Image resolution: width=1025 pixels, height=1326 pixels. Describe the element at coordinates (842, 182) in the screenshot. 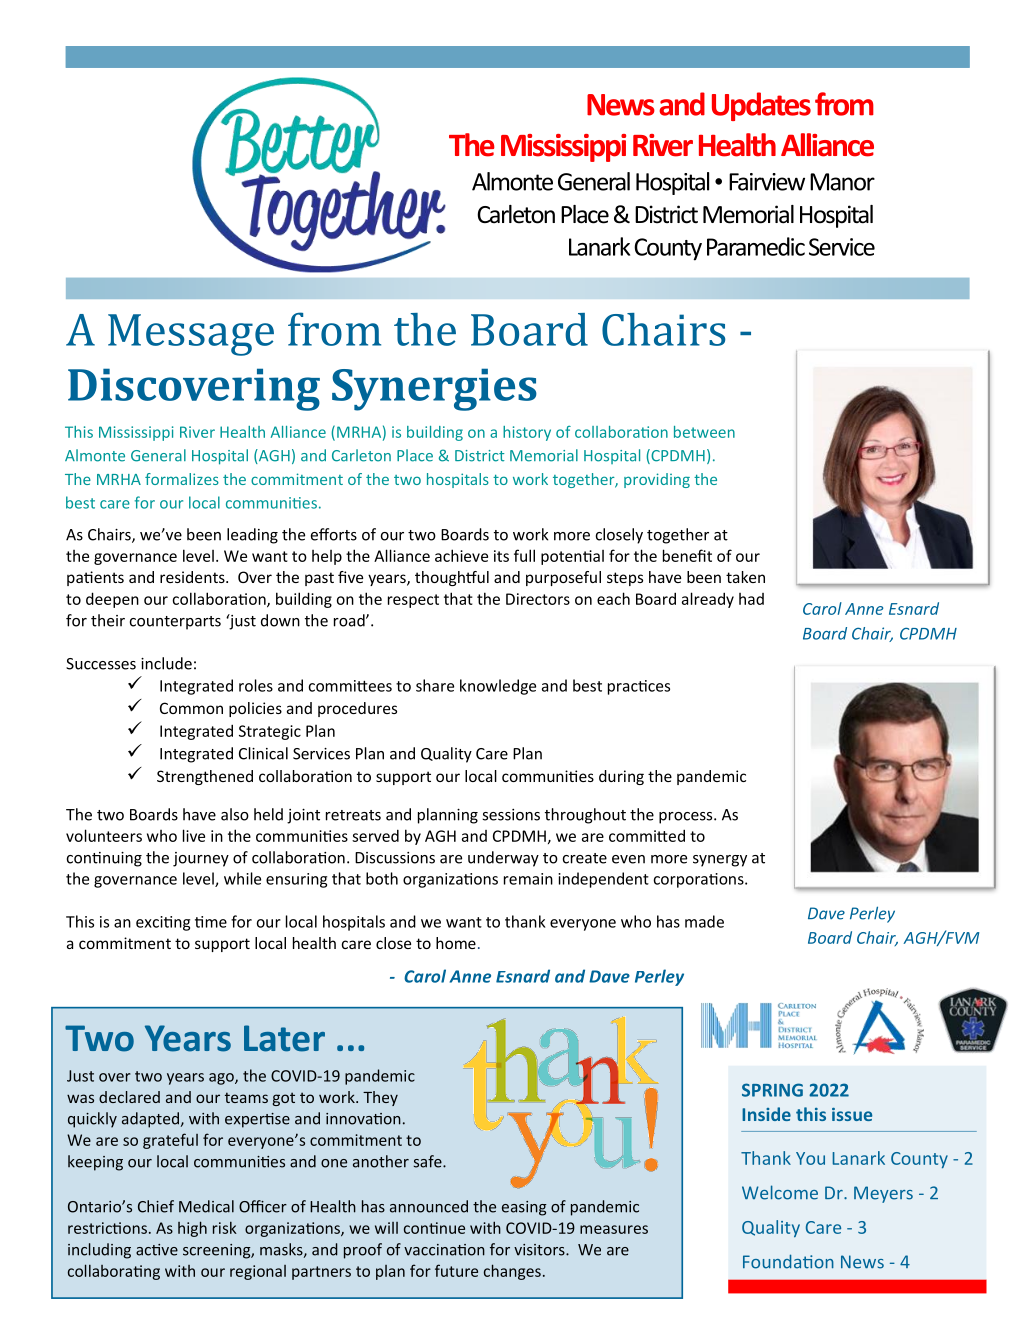

I see `Manor` at that location.
